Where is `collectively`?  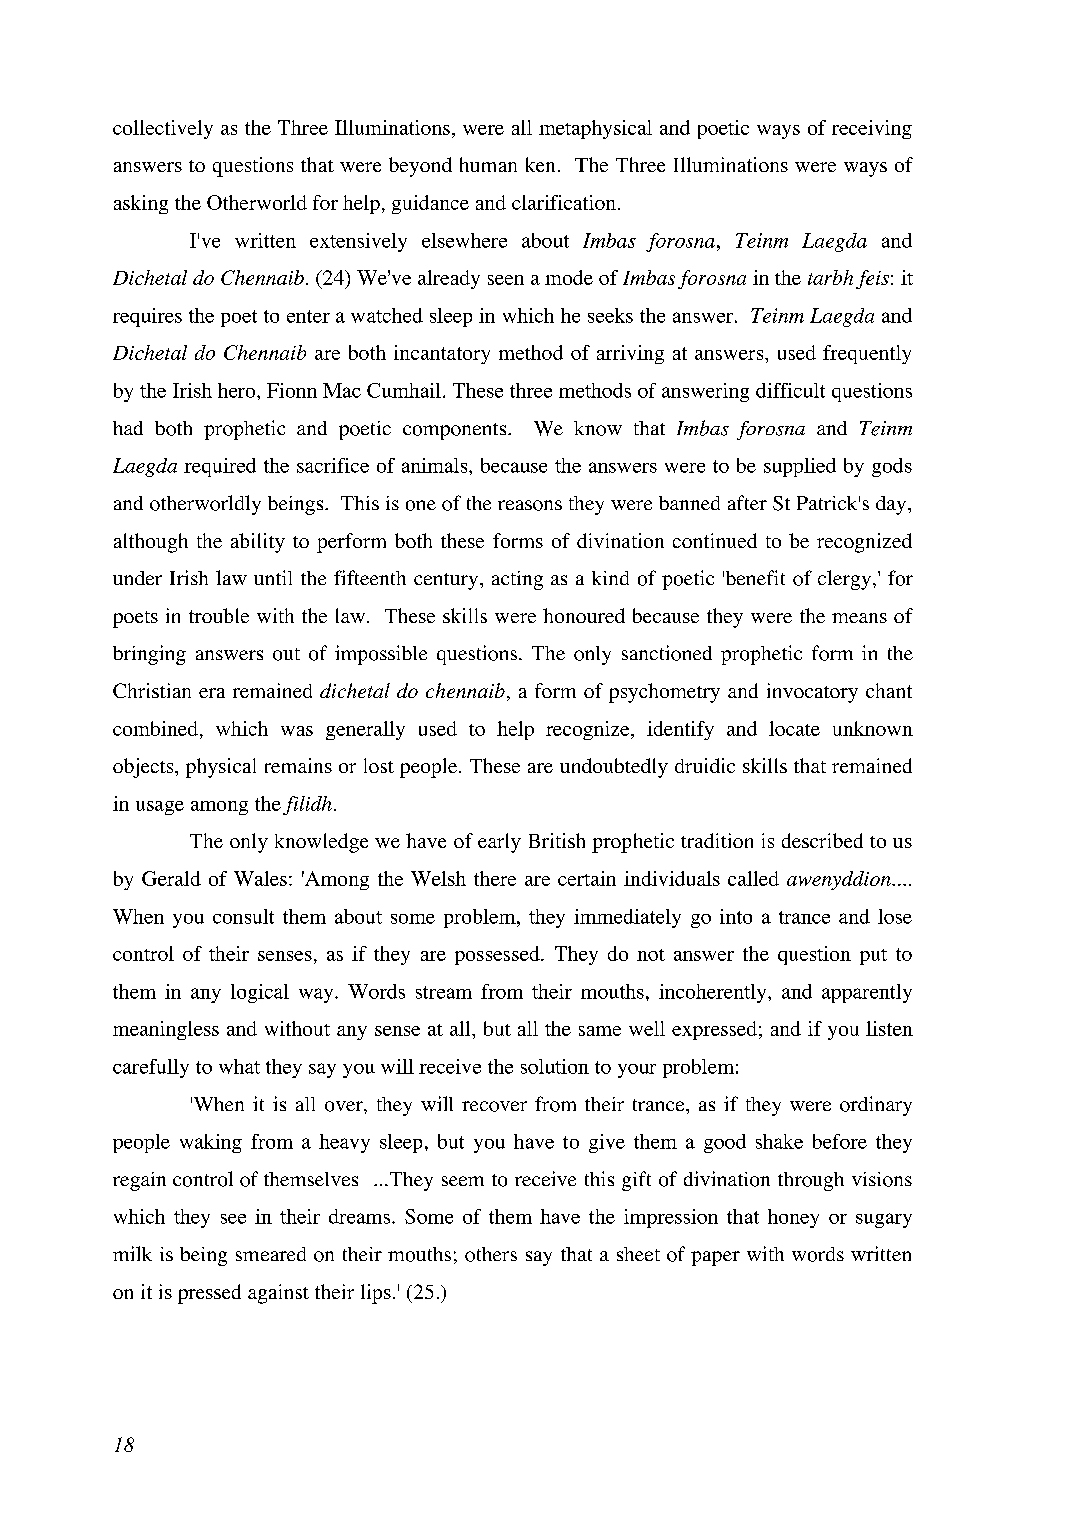
collectively is located at coordinates (163, 129).
